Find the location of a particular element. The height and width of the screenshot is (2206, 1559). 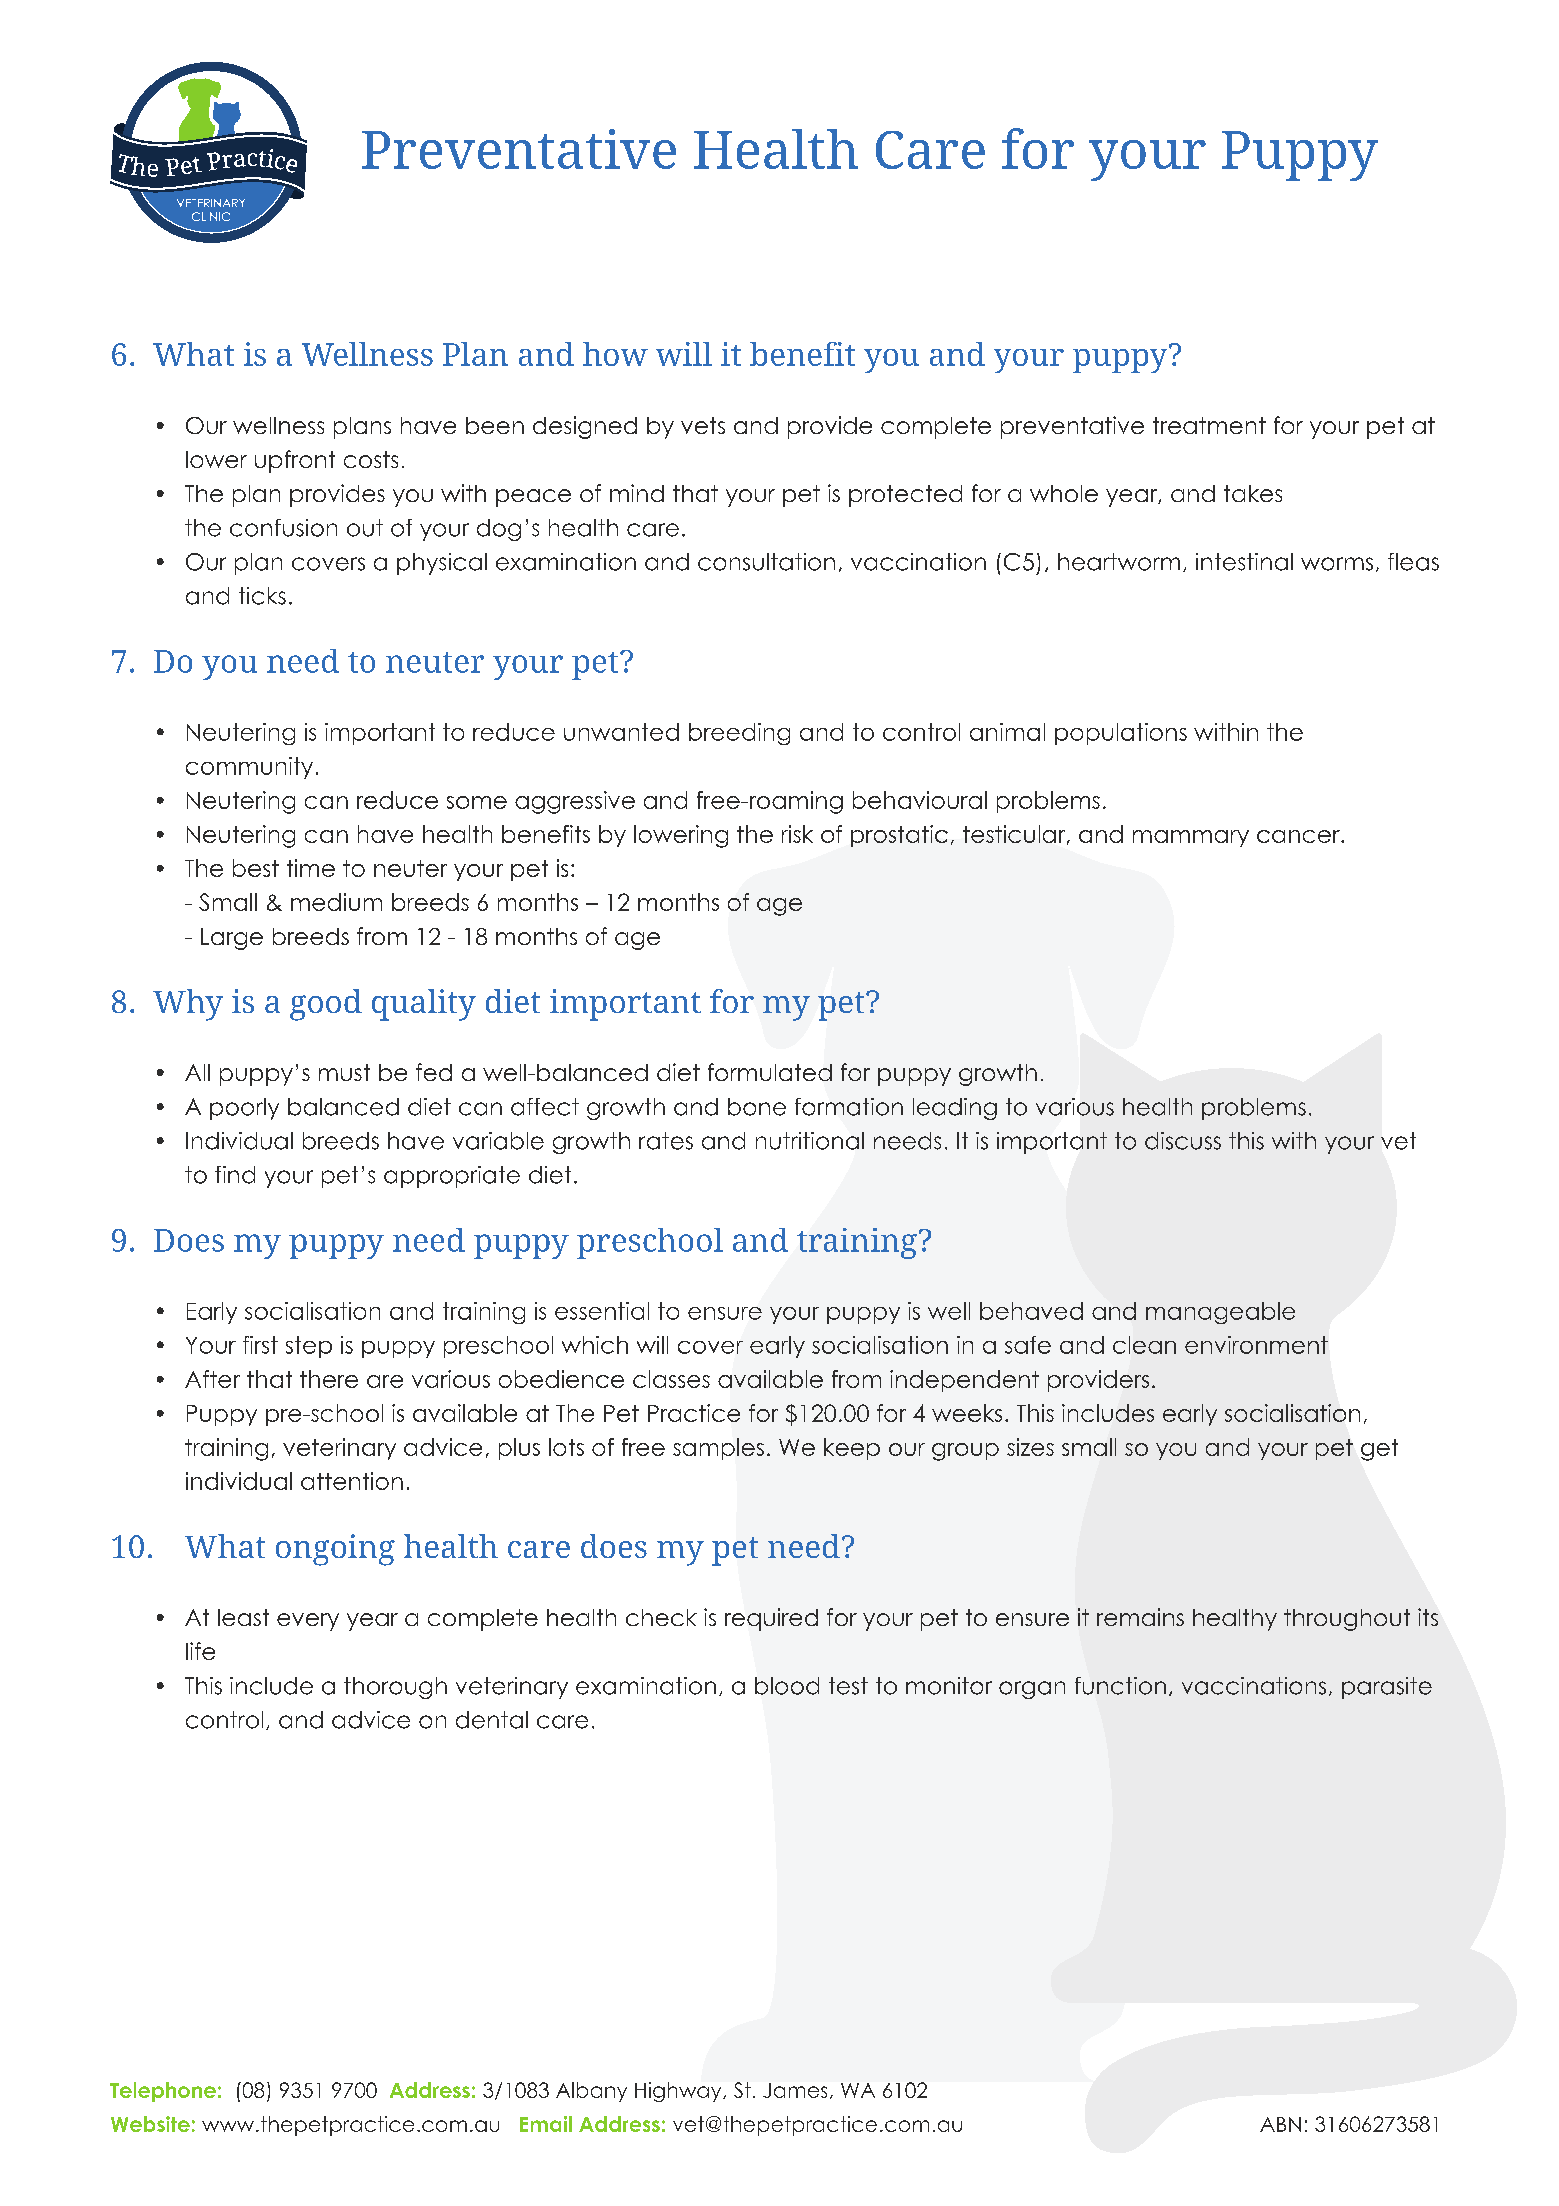

must is located at coordinates (344, 1072).
